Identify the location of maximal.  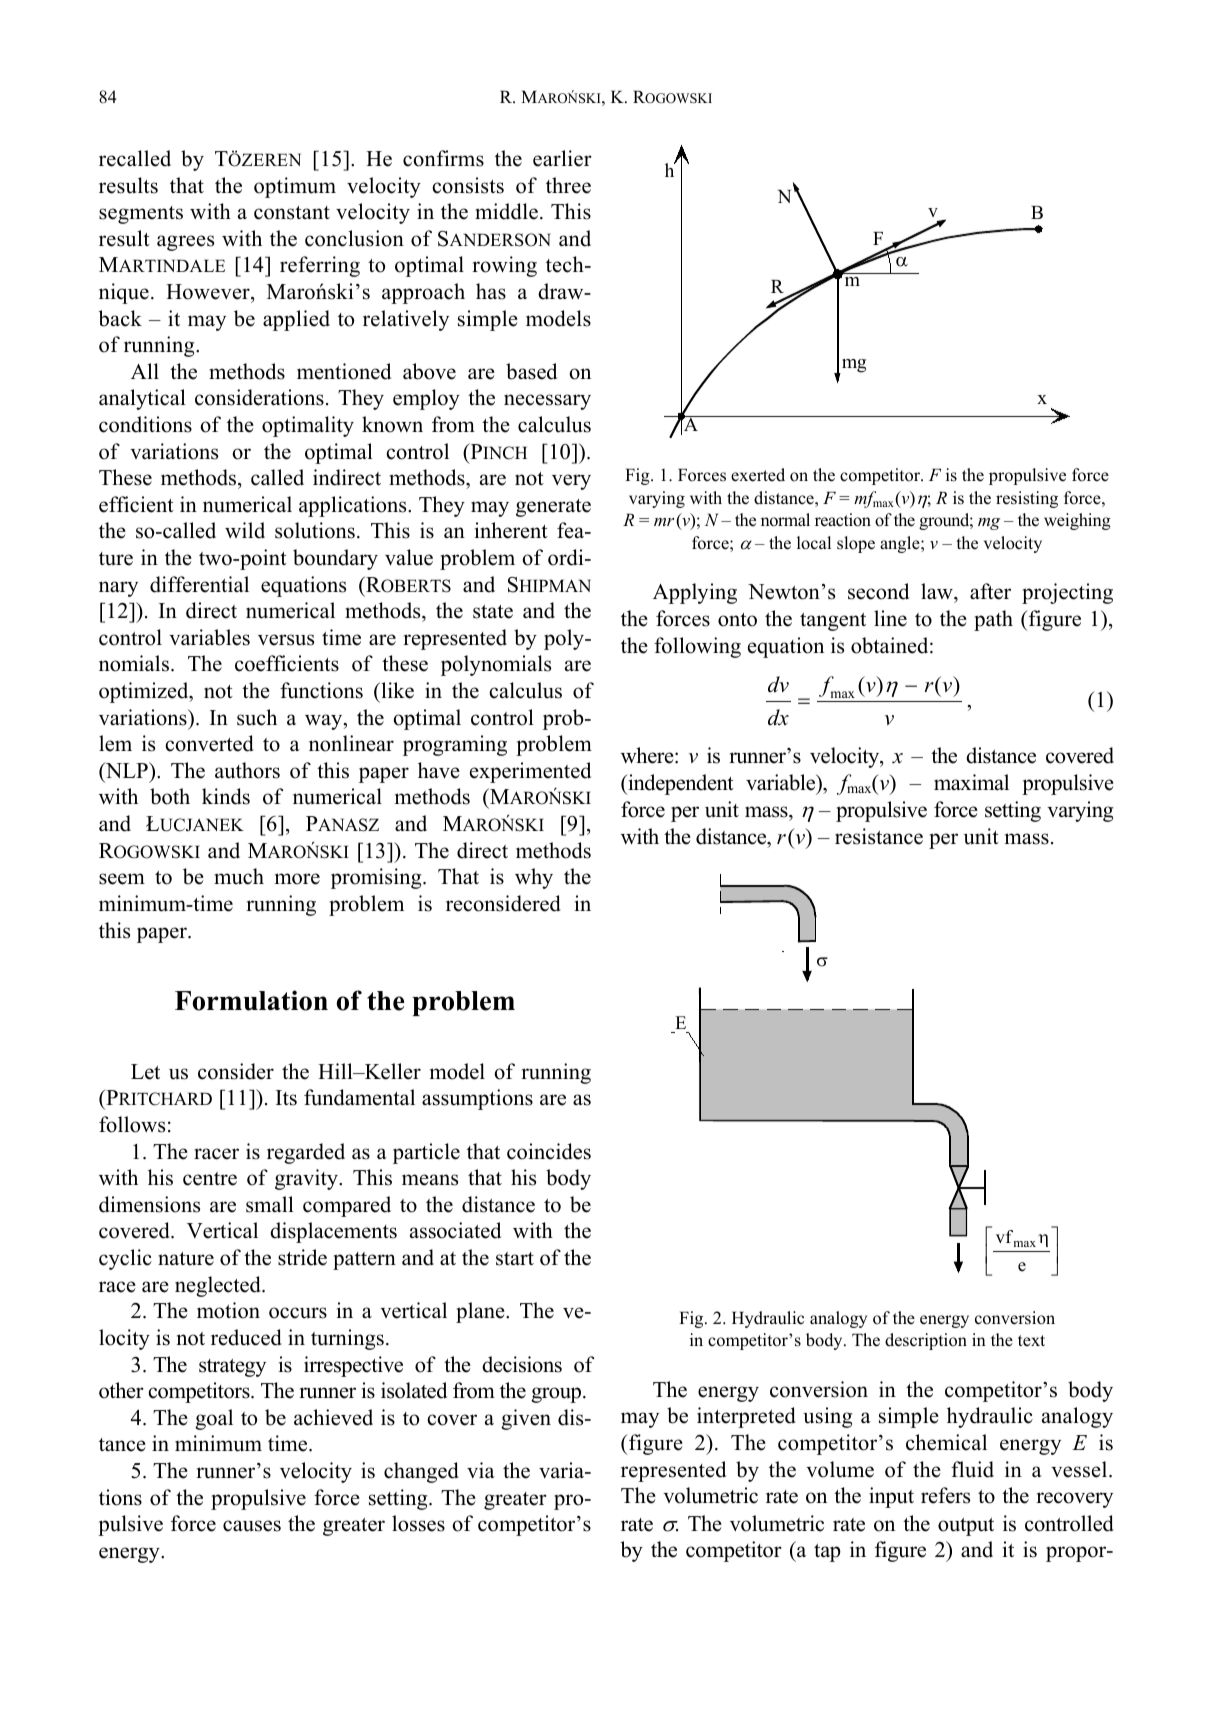
(971, 782).
